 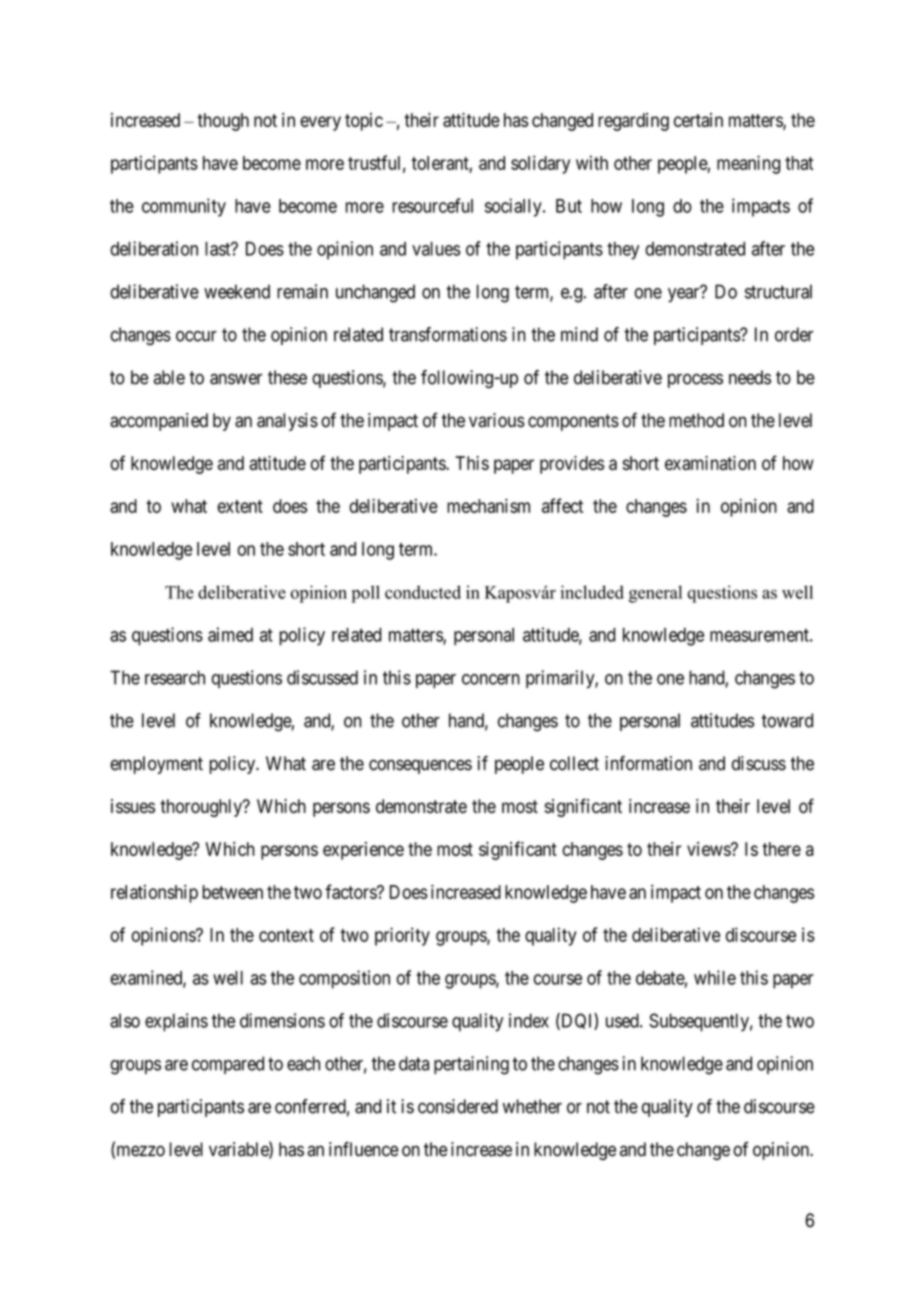 What do you see at coordinates (781, 849) in the screenshot?
I see `there` at bounding box center [781, 849].
